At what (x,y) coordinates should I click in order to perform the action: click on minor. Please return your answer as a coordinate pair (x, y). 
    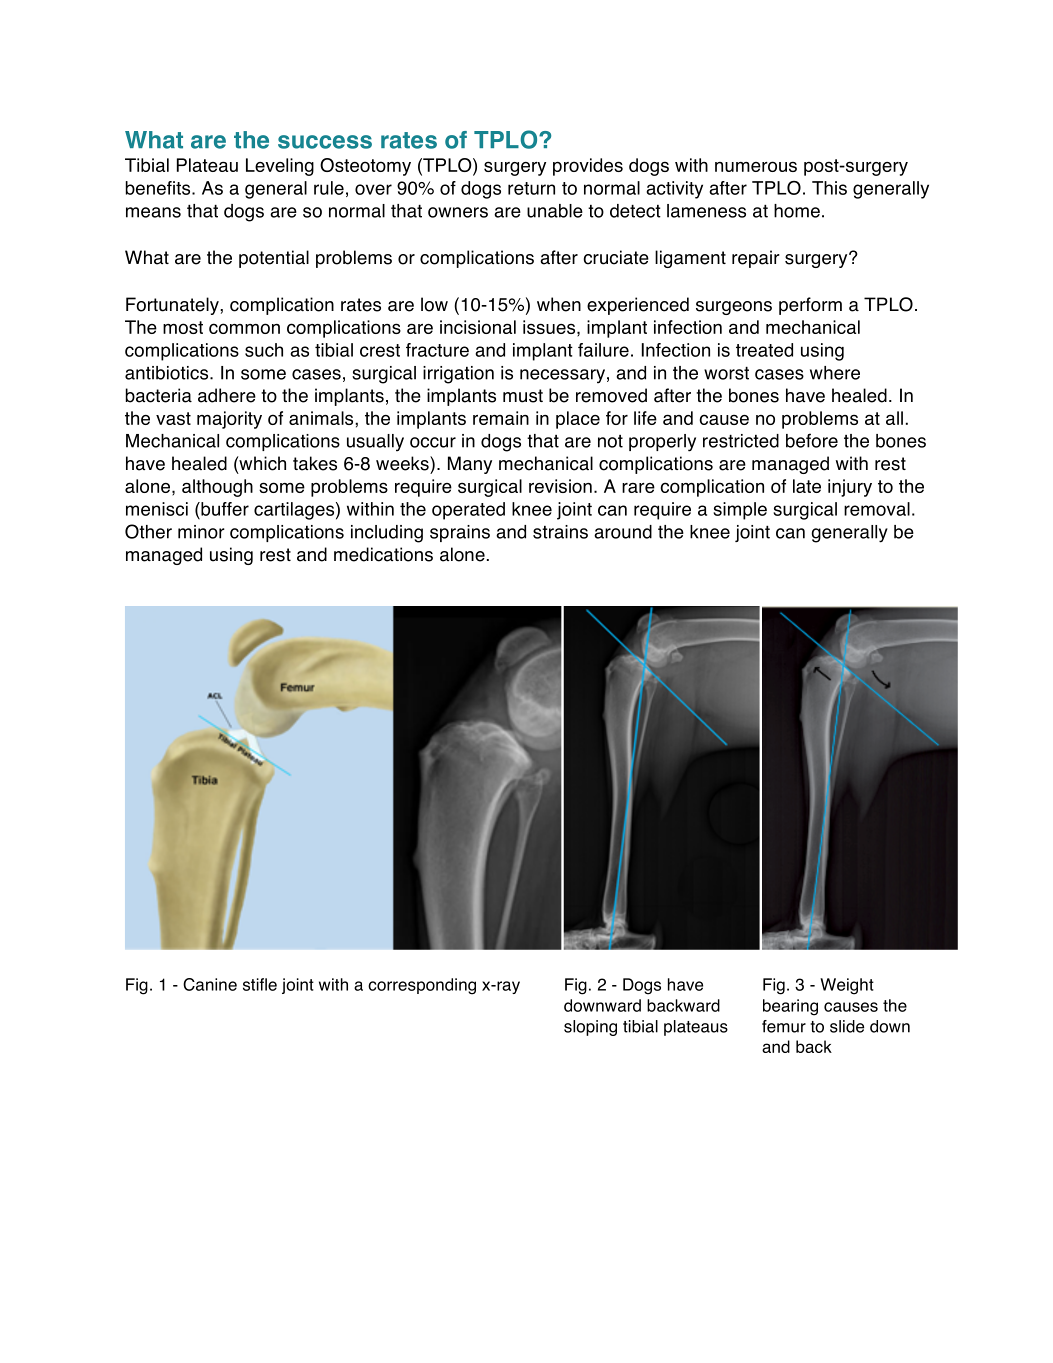
    Looking at the image, I should click on (201, 532).
